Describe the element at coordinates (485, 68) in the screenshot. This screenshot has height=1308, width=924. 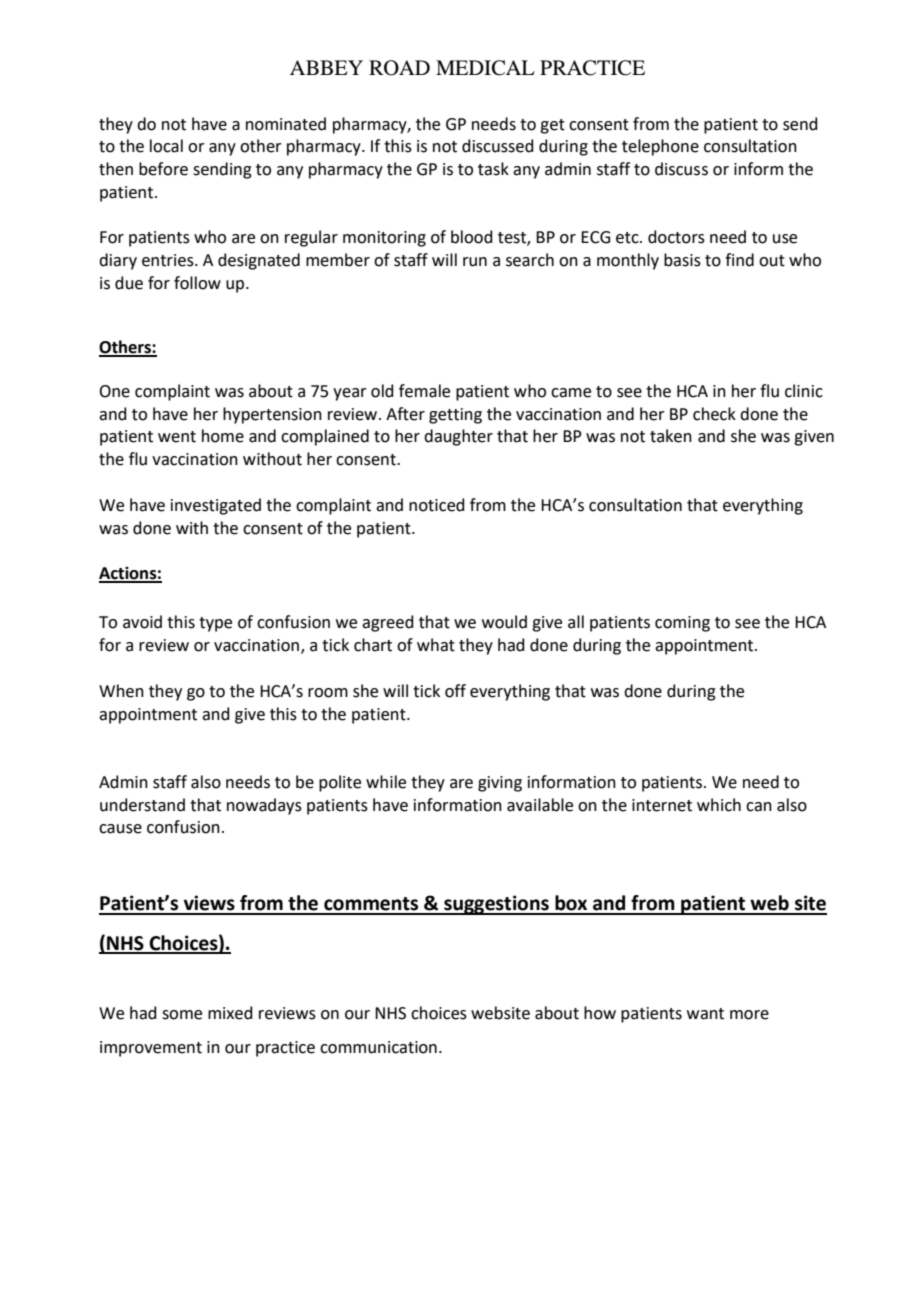
I see `MEDICAL` at that location.
